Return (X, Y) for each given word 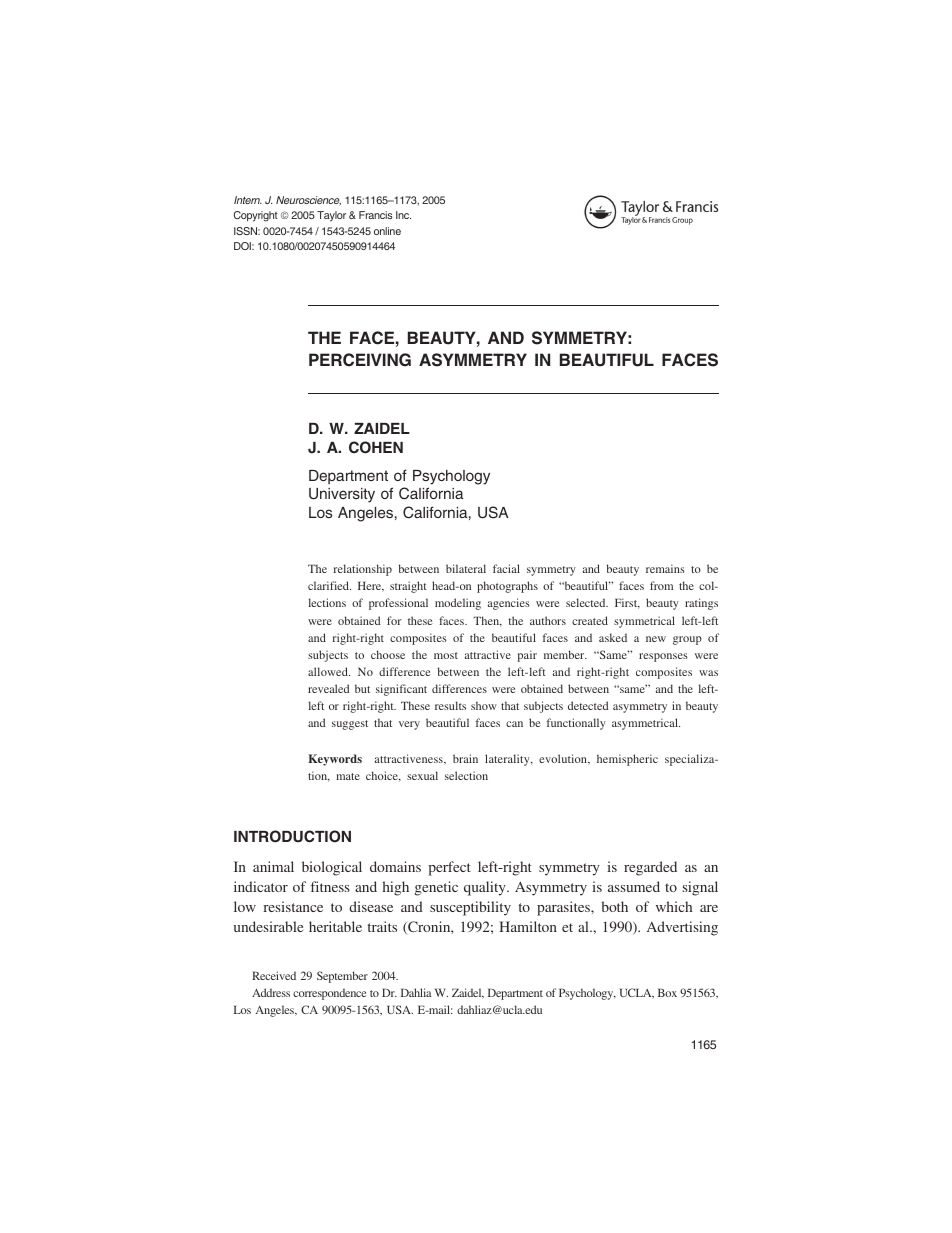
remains (665, 568)
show (484, 705)
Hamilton (528, 926)
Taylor (331, 216)
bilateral (466, 568)
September (342, 977)
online (387, 231)
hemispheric (627, 760)
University (342, 495)
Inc (403, 215)
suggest (350, 725)
